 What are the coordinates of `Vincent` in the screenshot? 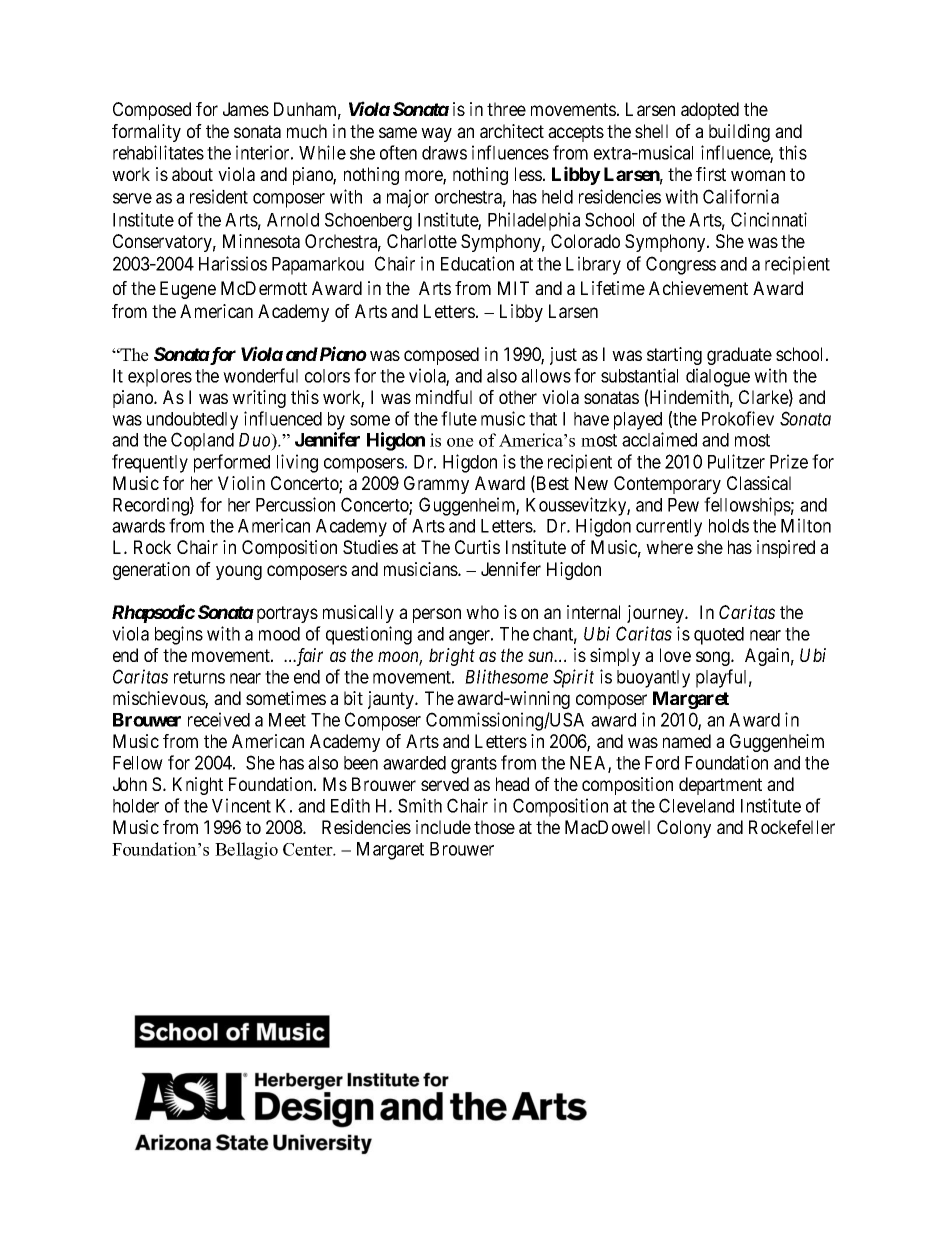 It's located at (241, 805).
